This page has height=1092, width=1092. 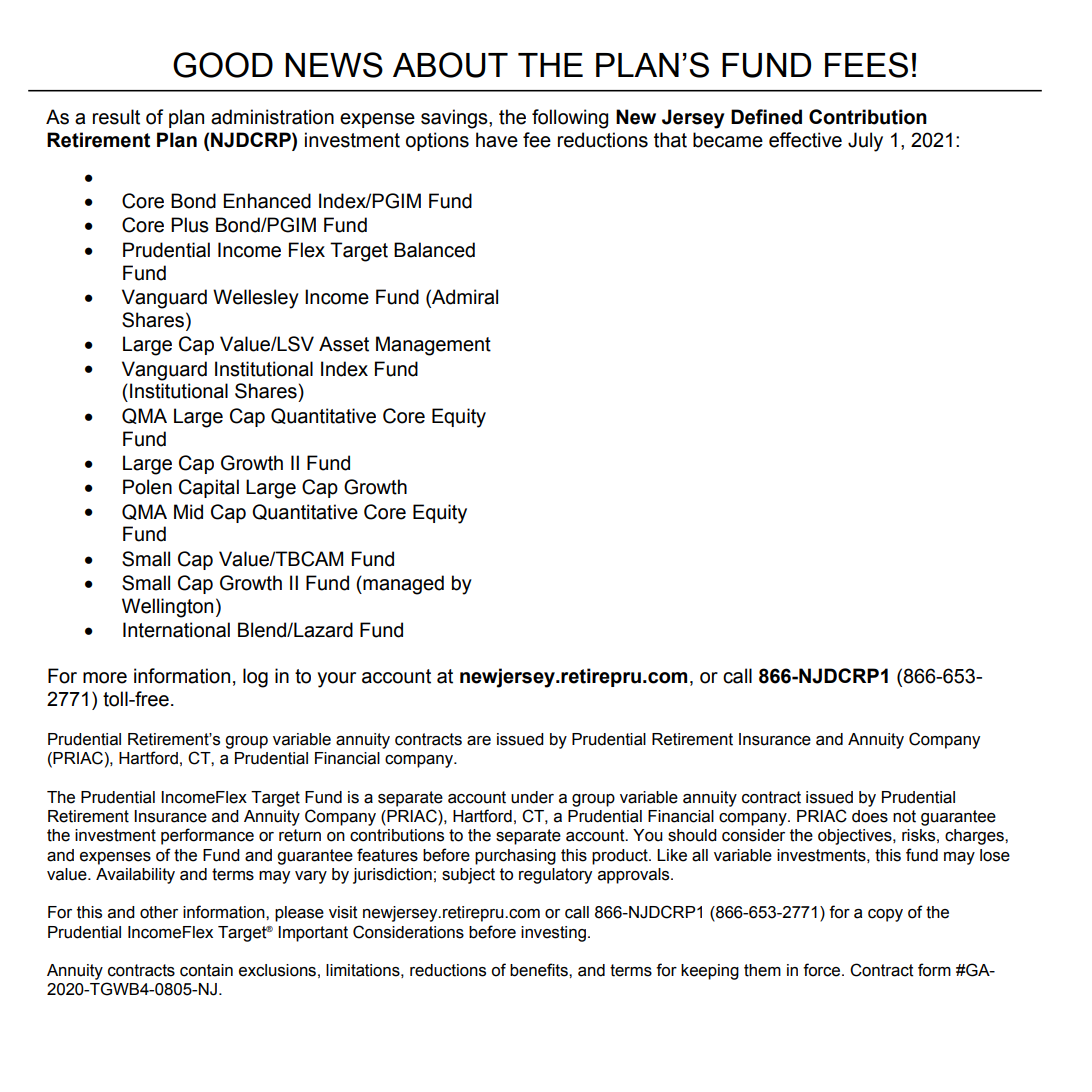 What do you see at coordinates (885, 915) in the page?
I see `copy` at bounding box center [885, 915].
